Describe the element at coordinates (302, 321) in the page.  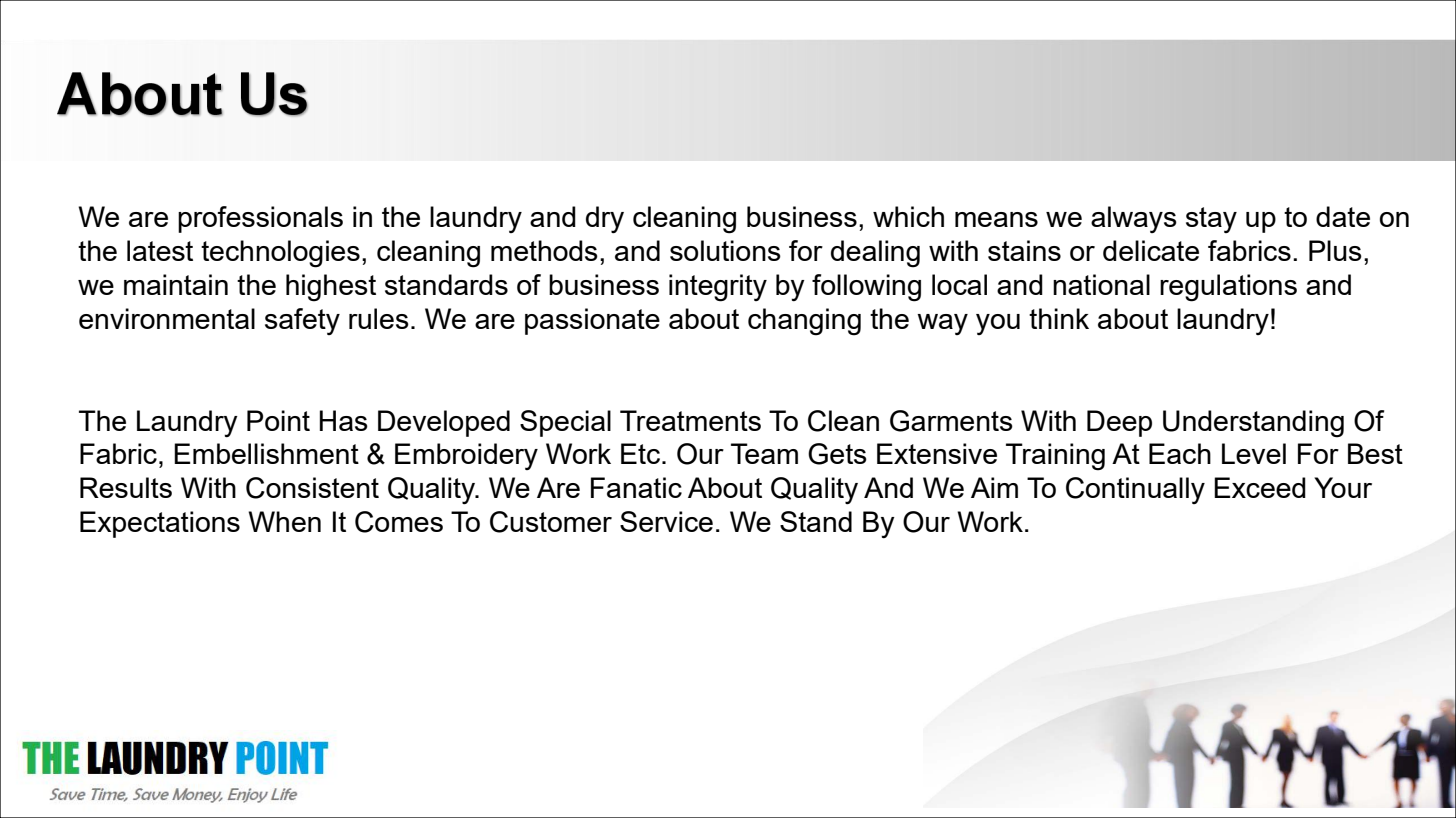
I see `safety` at that location.
